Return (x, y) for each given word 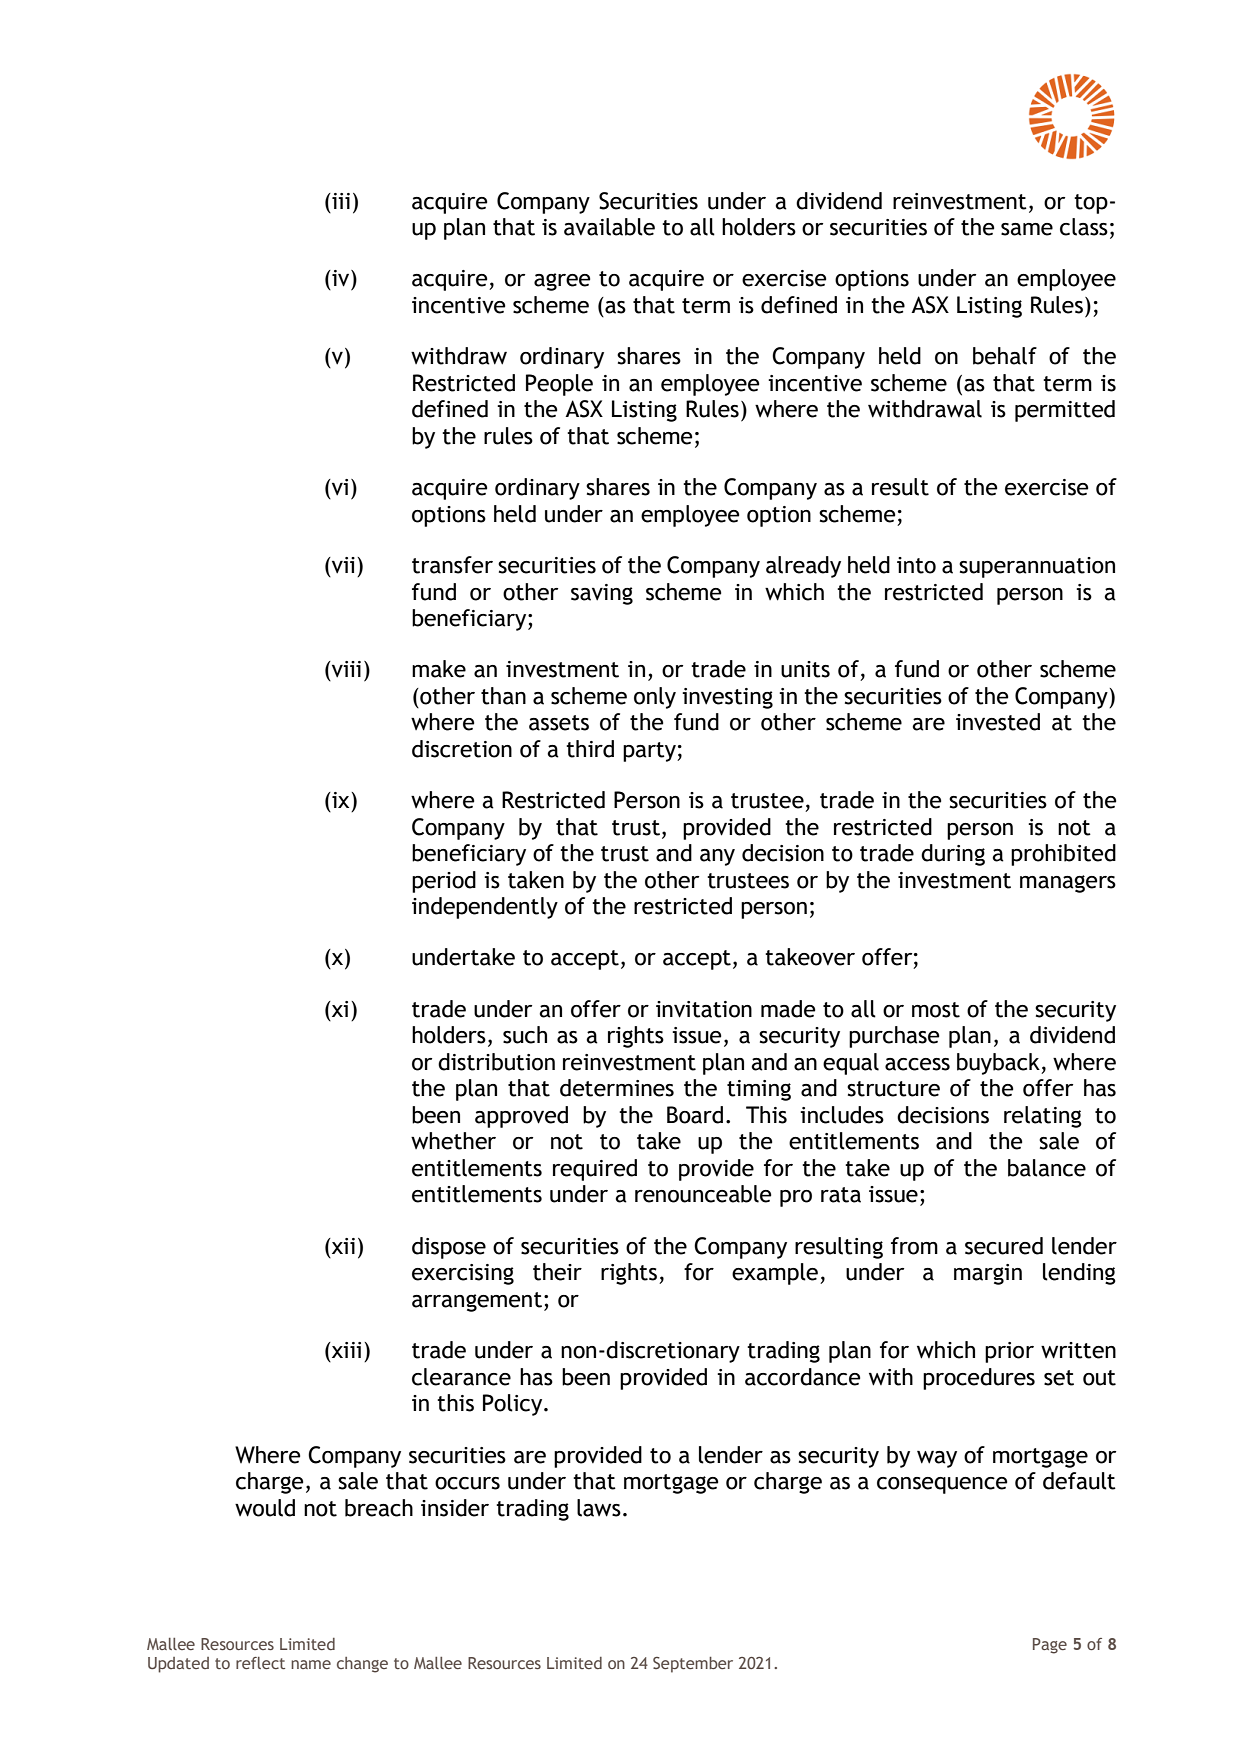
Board (695, 1115)
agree (562, 282)
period (444, 882)
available (609, 227)
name (311, 1664)
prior (1009, 1352)
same (1027, 229)
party (650, 752)
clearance (461, 1377)
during (953, 855)
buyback (999, 1064)
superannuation (1037, 567)
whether (453, 1141)
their (557, 1272)
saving (602, 594)
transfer (452, 565)
